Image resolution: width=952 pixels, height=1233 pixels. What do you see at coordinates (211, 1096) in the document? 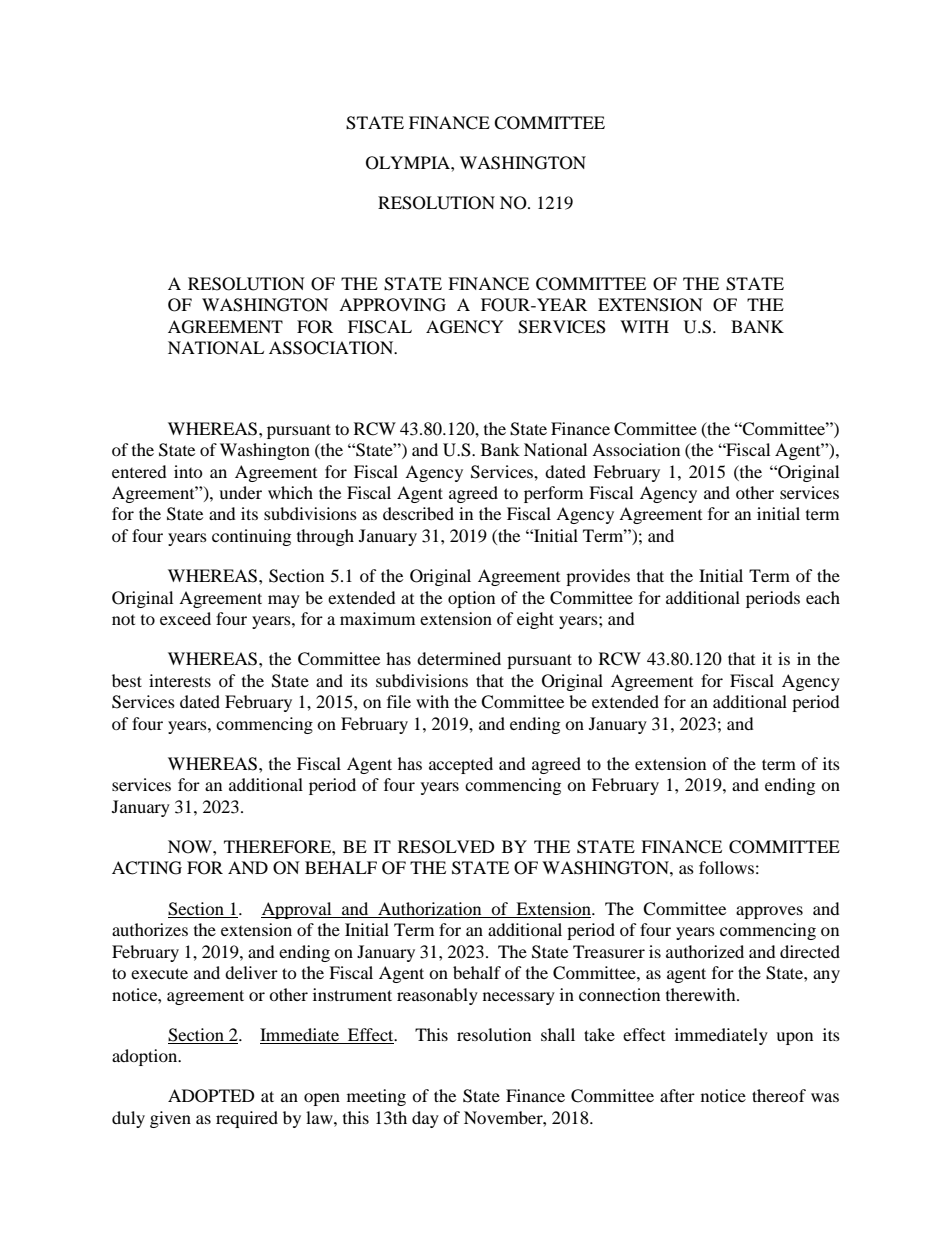
I see `ADOPTED` at bounding box center [211, 1096].
